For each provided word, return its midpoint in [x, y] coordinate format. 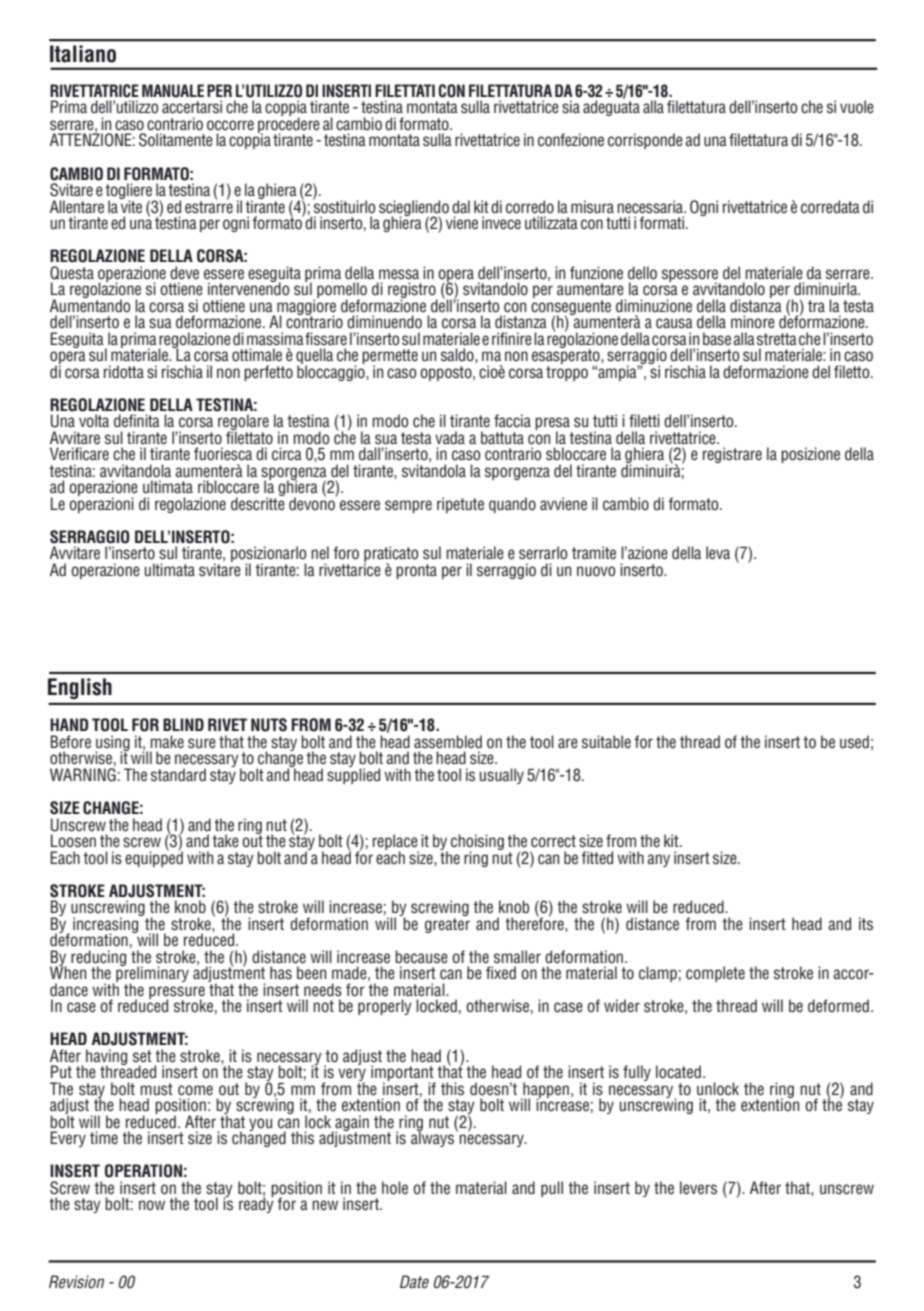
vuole [857, 107]
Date [414, 1282]
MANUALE [173, 91]
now [152, 1205]
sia [571, 107]
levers [698, 1188]
